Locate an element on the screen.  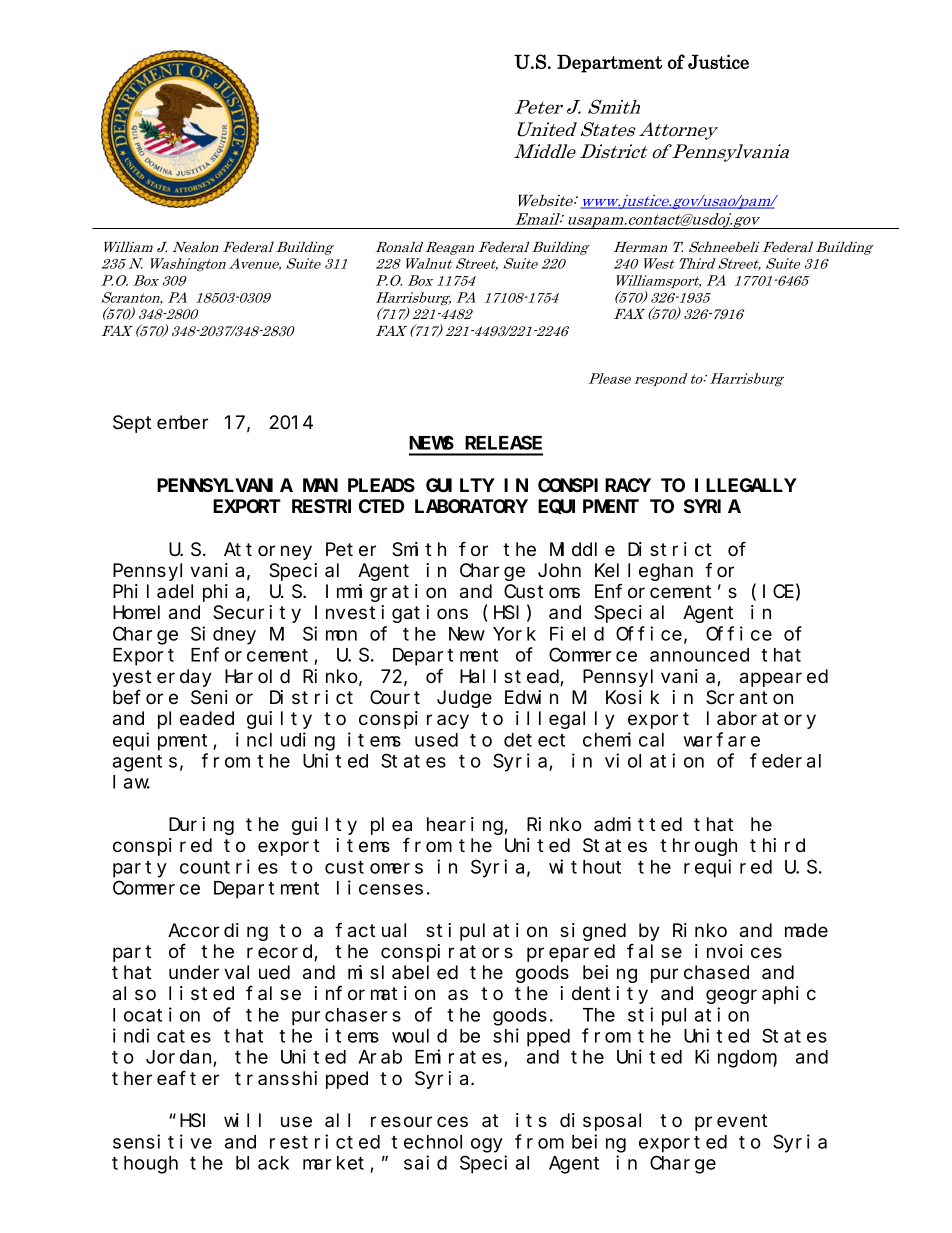
Security is located at coordinates (257, 614).
